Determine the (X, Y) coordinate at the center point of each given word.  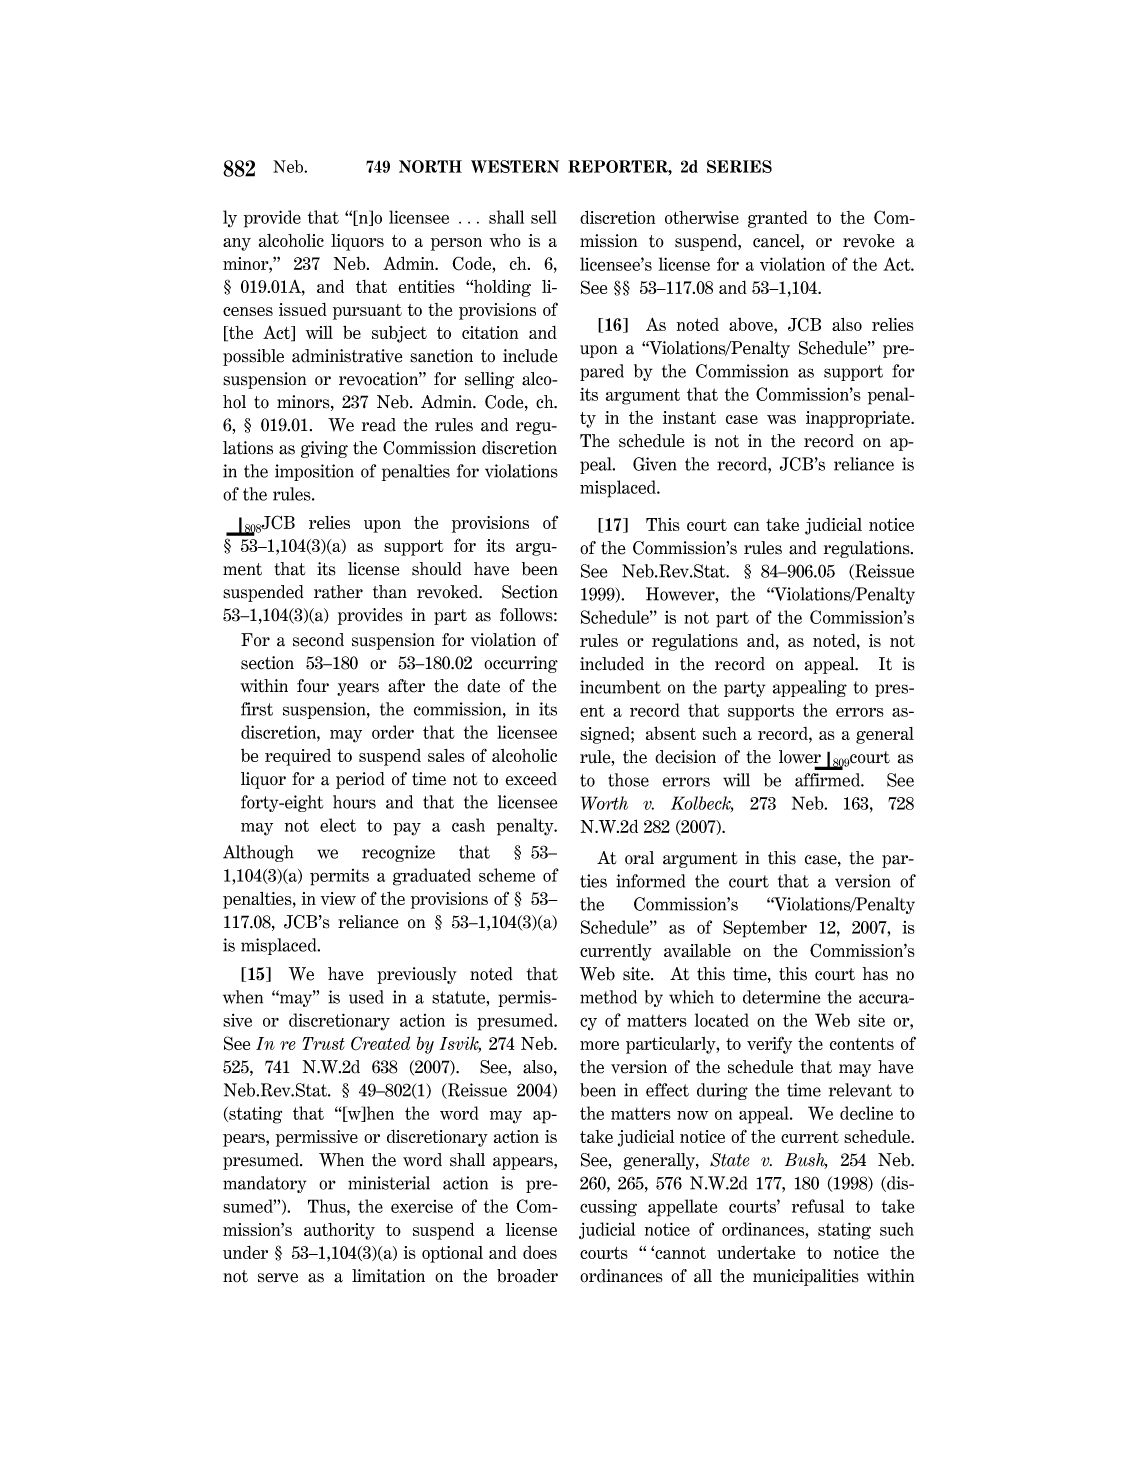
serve (278, 1278)
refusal (818, 1206)
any (237, 244)
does (540, 1252)
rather (338, 592)
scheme (507, 875)
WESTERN (515, 166)
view (338, 898)
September (765, 929)
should (437, 569)
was (781, 419)
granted (778, 219)
